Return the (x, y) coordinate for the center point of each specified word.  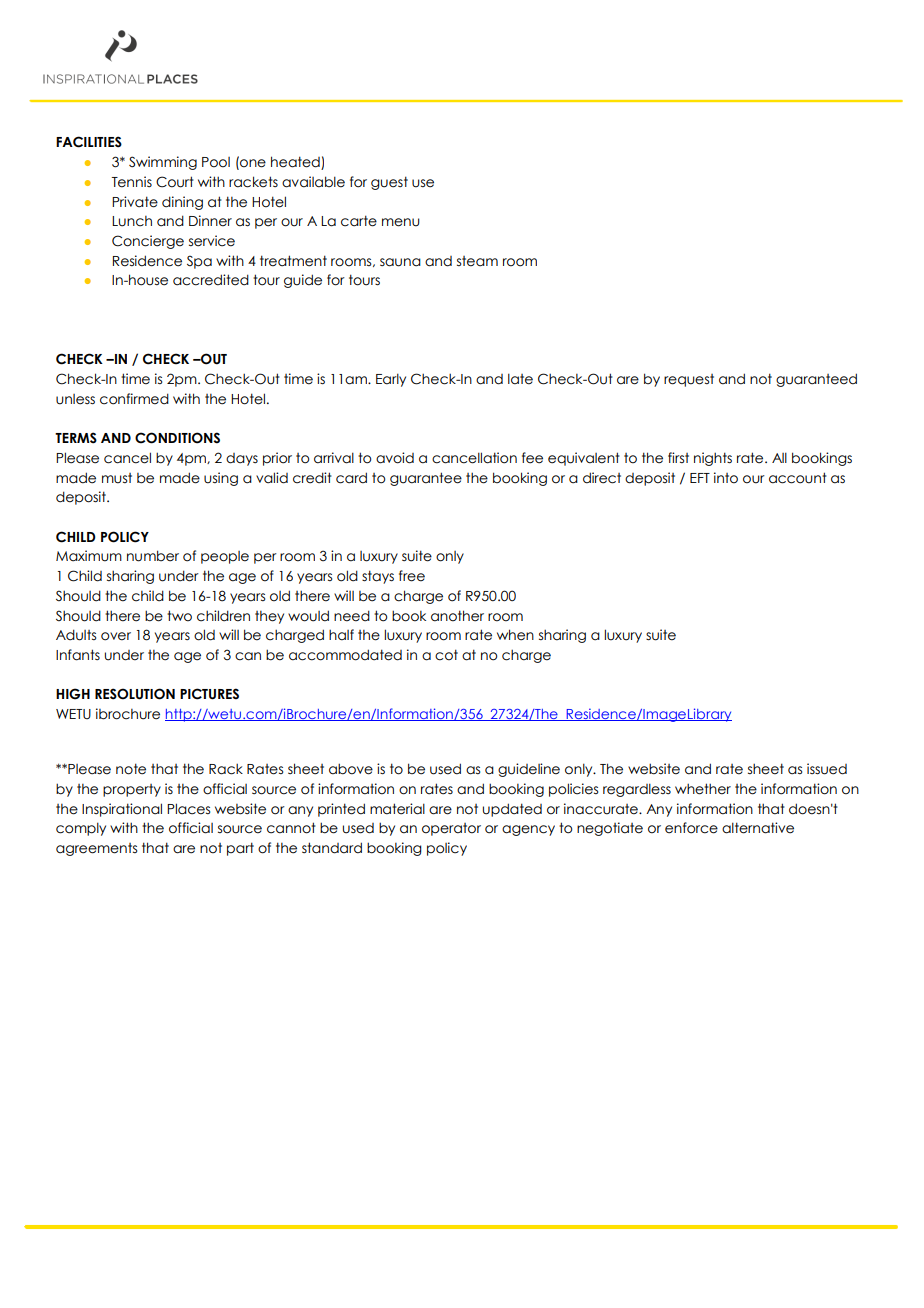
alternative (758, 828)
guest (389, 183)
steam (477, 261)
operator (451, 829)
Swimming (163, 163)
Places (188, 809)
